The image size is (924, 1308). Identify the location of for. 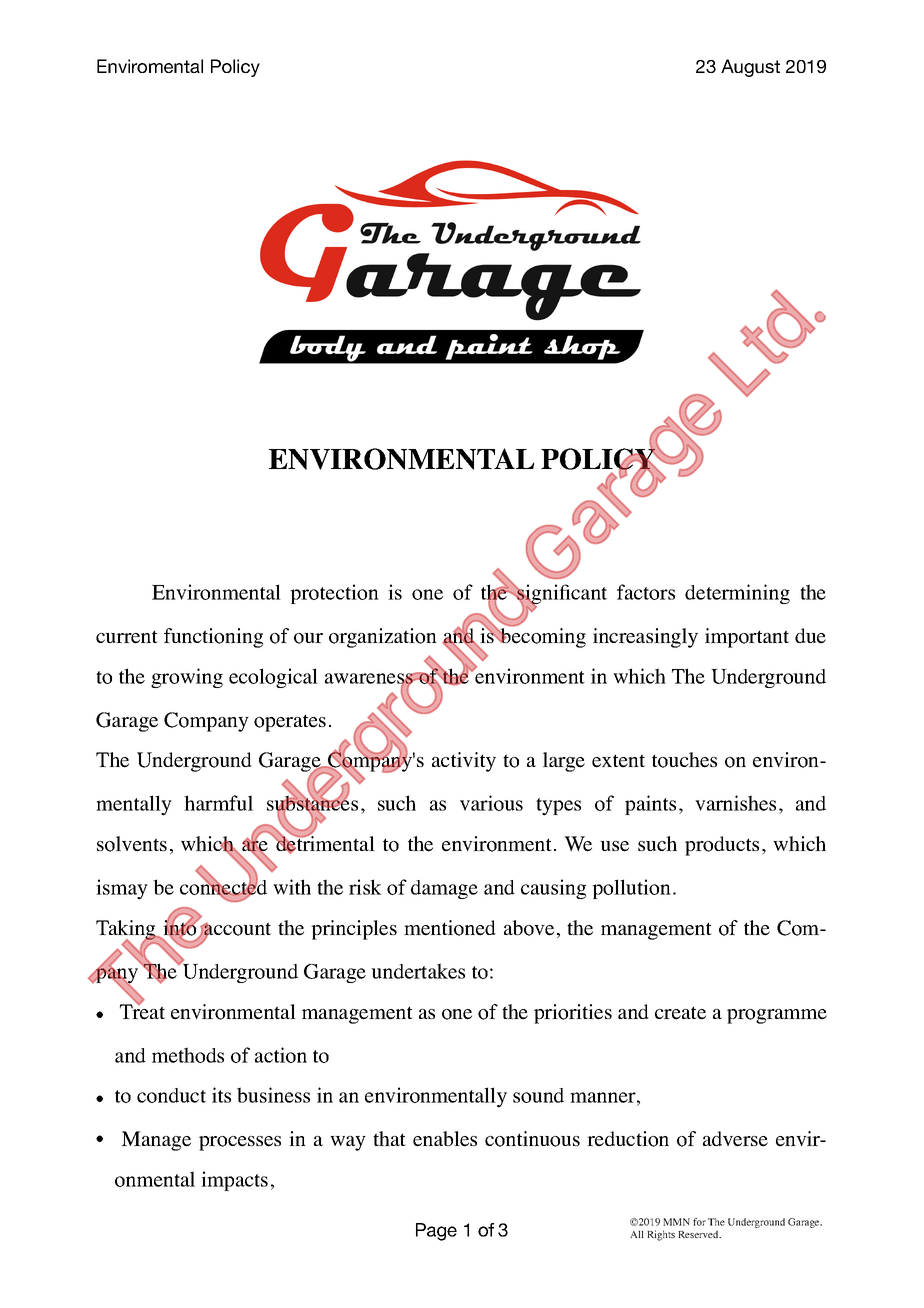
(699, 1222).
